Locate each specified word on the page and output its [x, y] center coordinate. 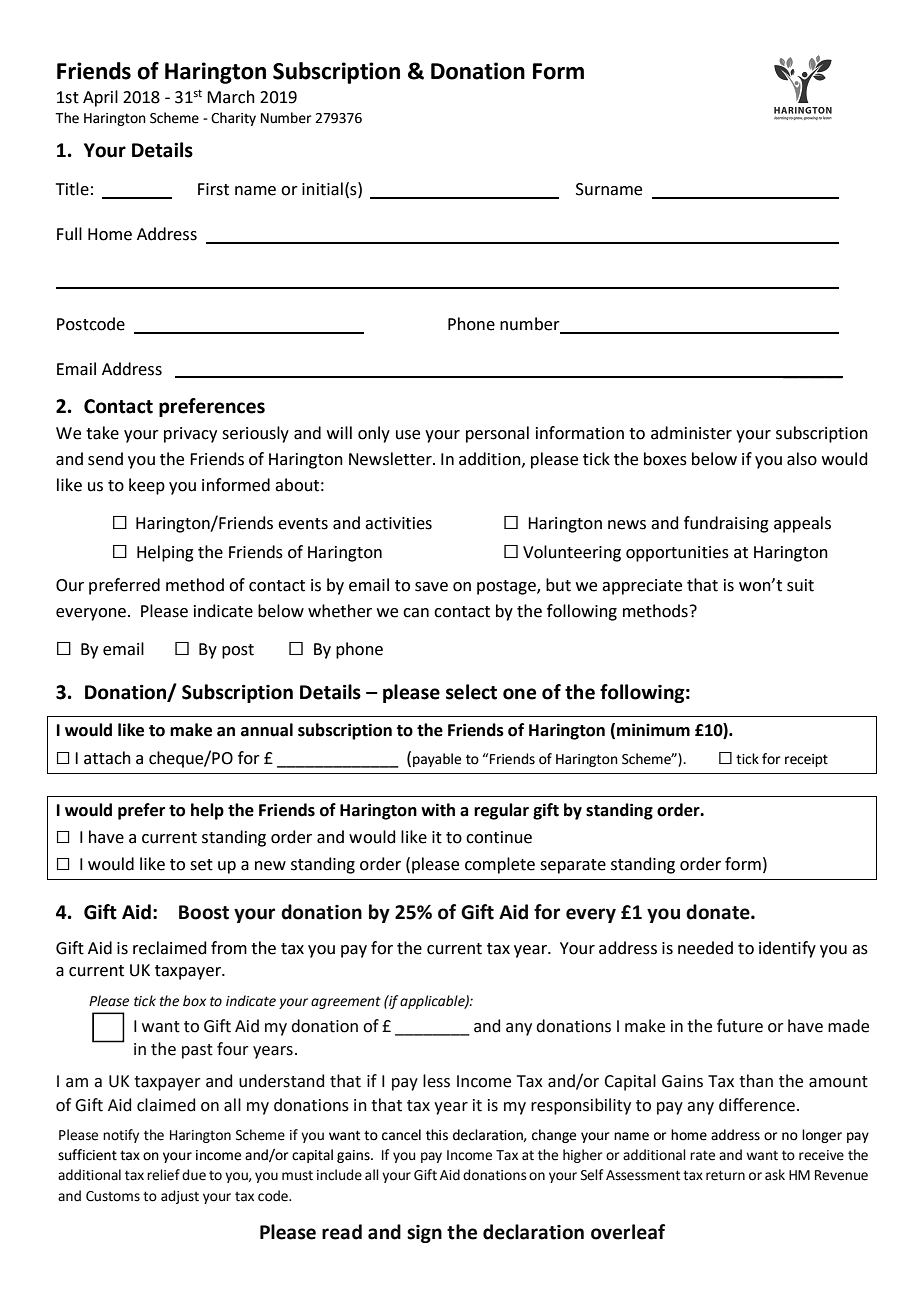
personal [497, 434]
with [438, 810]
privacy [190, 435]
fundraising [726, 524]
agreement [346, 1002]
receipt [806, 760]
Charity [233, 119]
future [740, 1026]
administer [691, 433]
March [231, 97]
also [802, 459]
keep [147, 486]
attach [107, 758]
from [229, 948]
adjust [180, 1197]
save [431, 587]
